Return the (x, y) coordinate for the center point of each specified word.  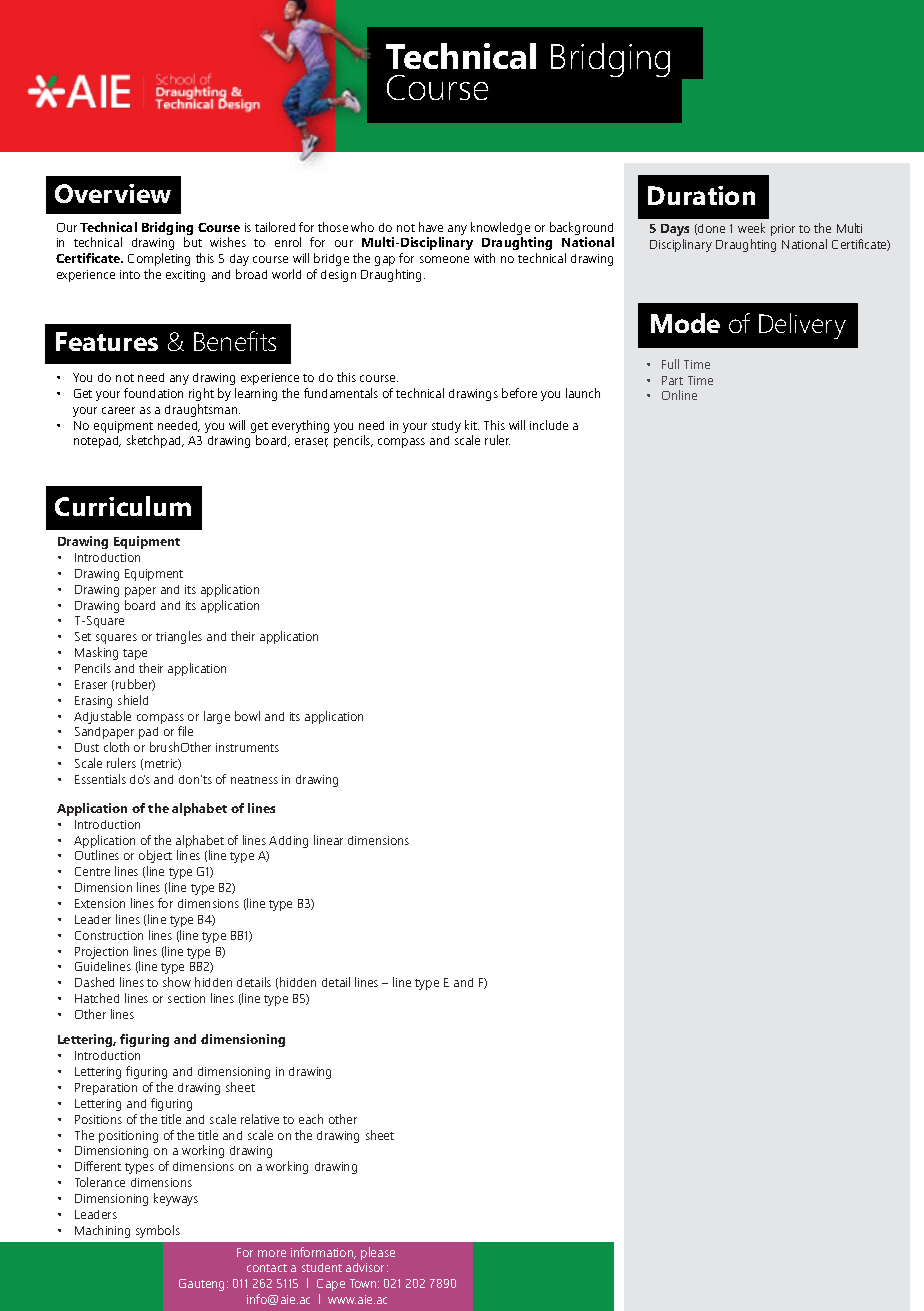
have (431, 227)
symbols (158, 1231)
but (193, 242)
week (751, 228)
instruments (247, 747)
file (185, 731)
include (549, 425)
